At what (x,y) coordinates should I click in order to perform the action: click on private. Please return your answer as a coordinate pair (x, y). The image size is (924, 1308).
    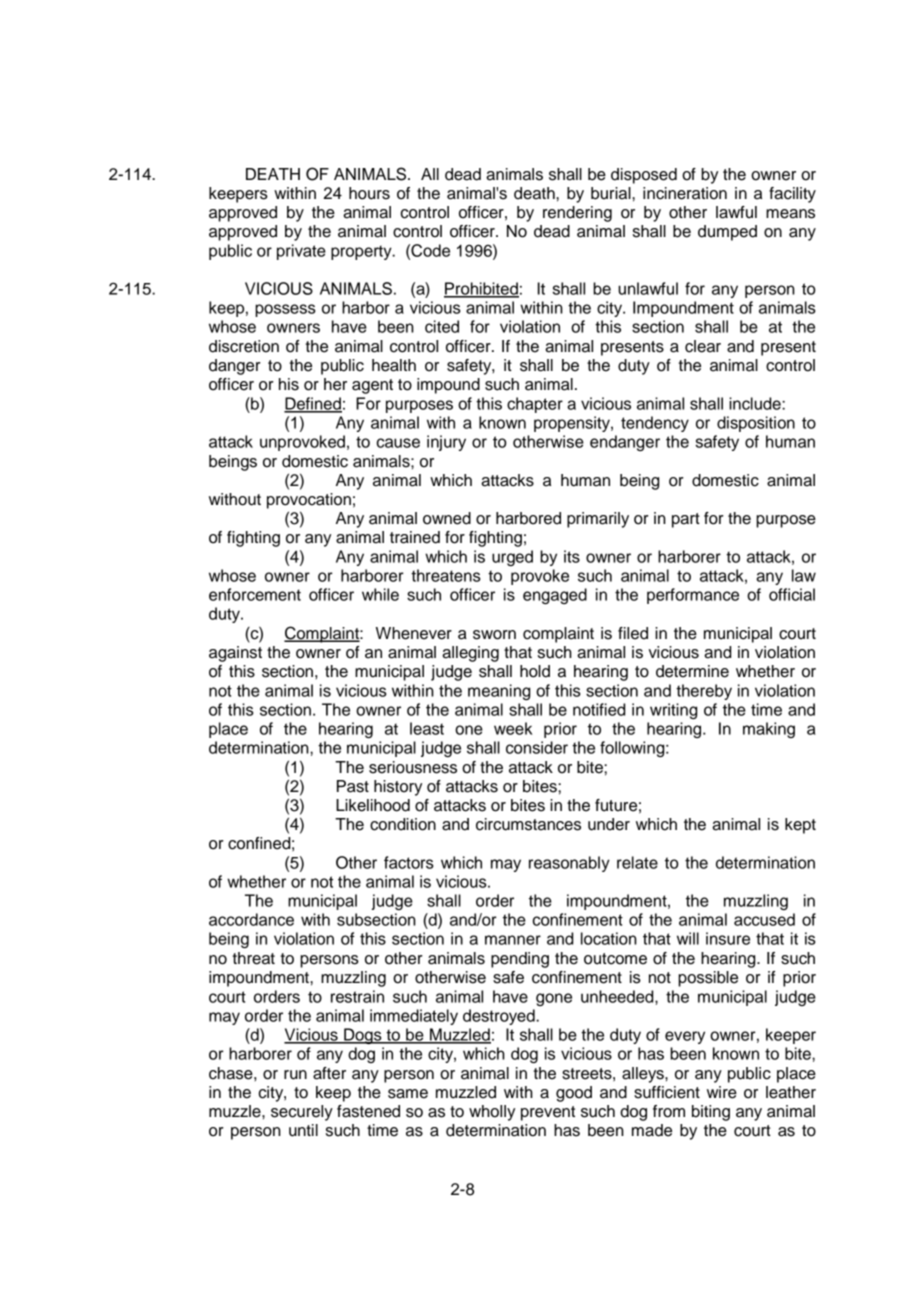
    Looking at the image, I should click on (301, 252).
